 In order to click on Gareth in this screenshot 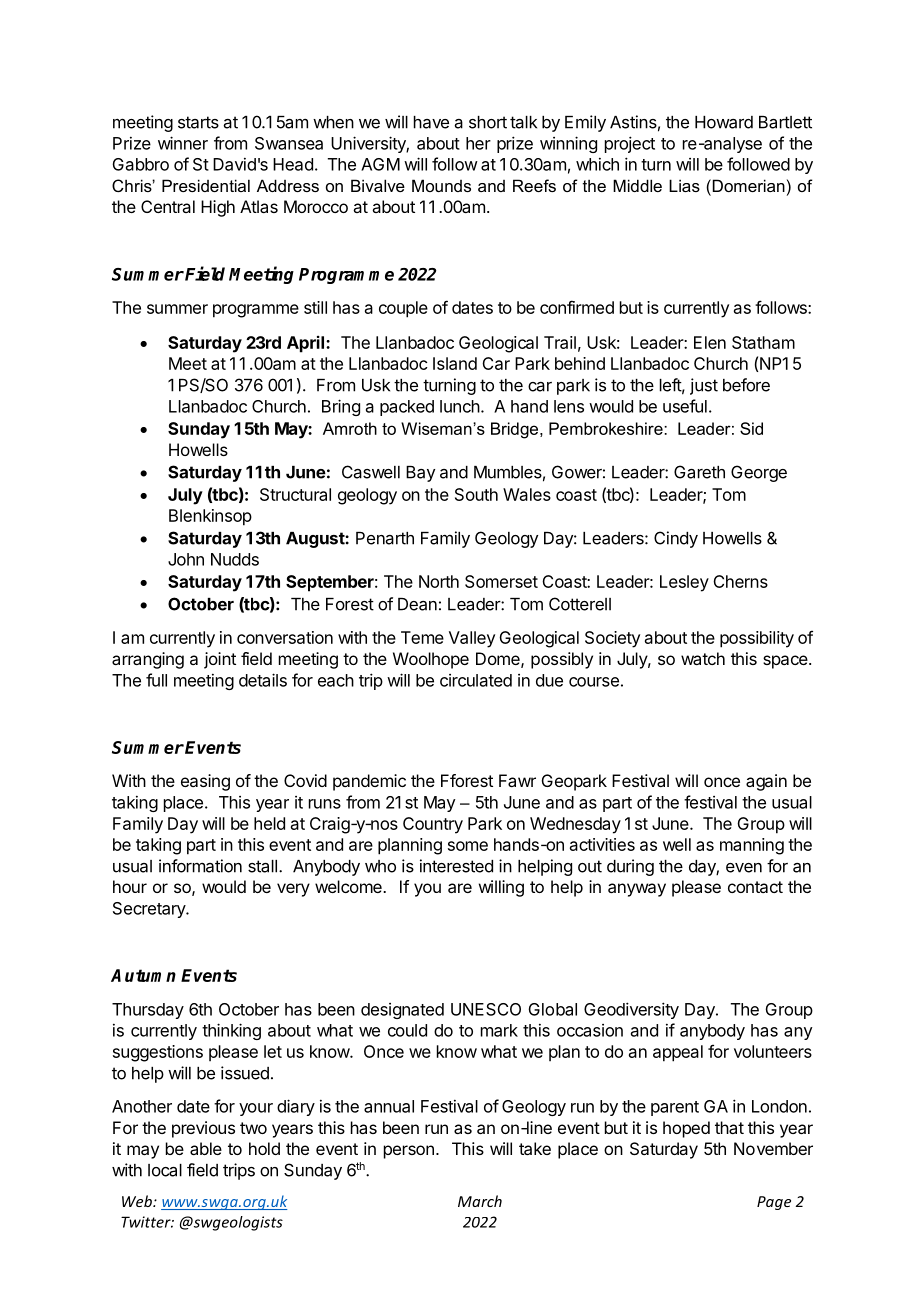, I will do `click(699, 472)`.
